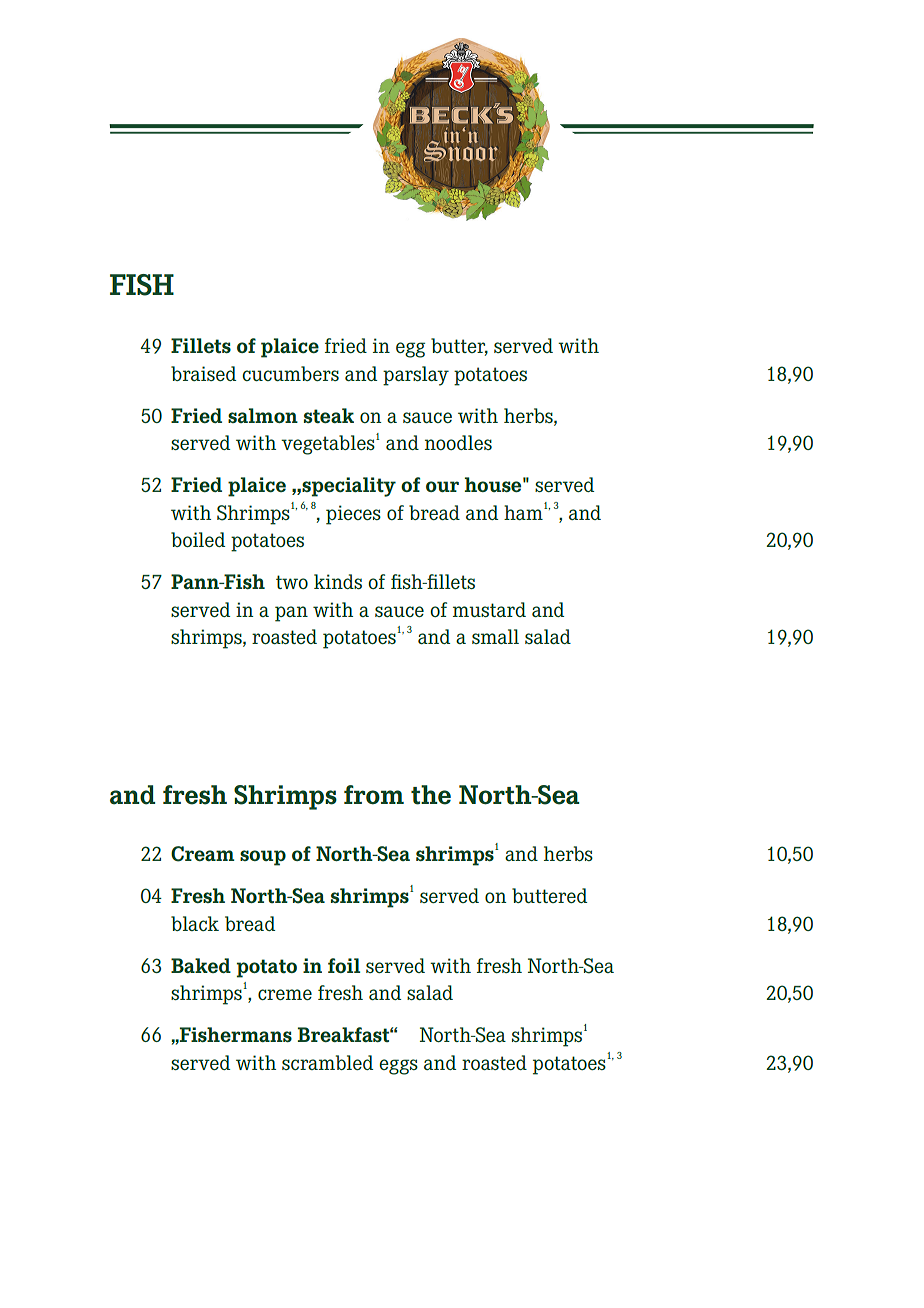 The height and width of the screenshot is (1308, 924). I want to click on creme, so click(285, 994).
